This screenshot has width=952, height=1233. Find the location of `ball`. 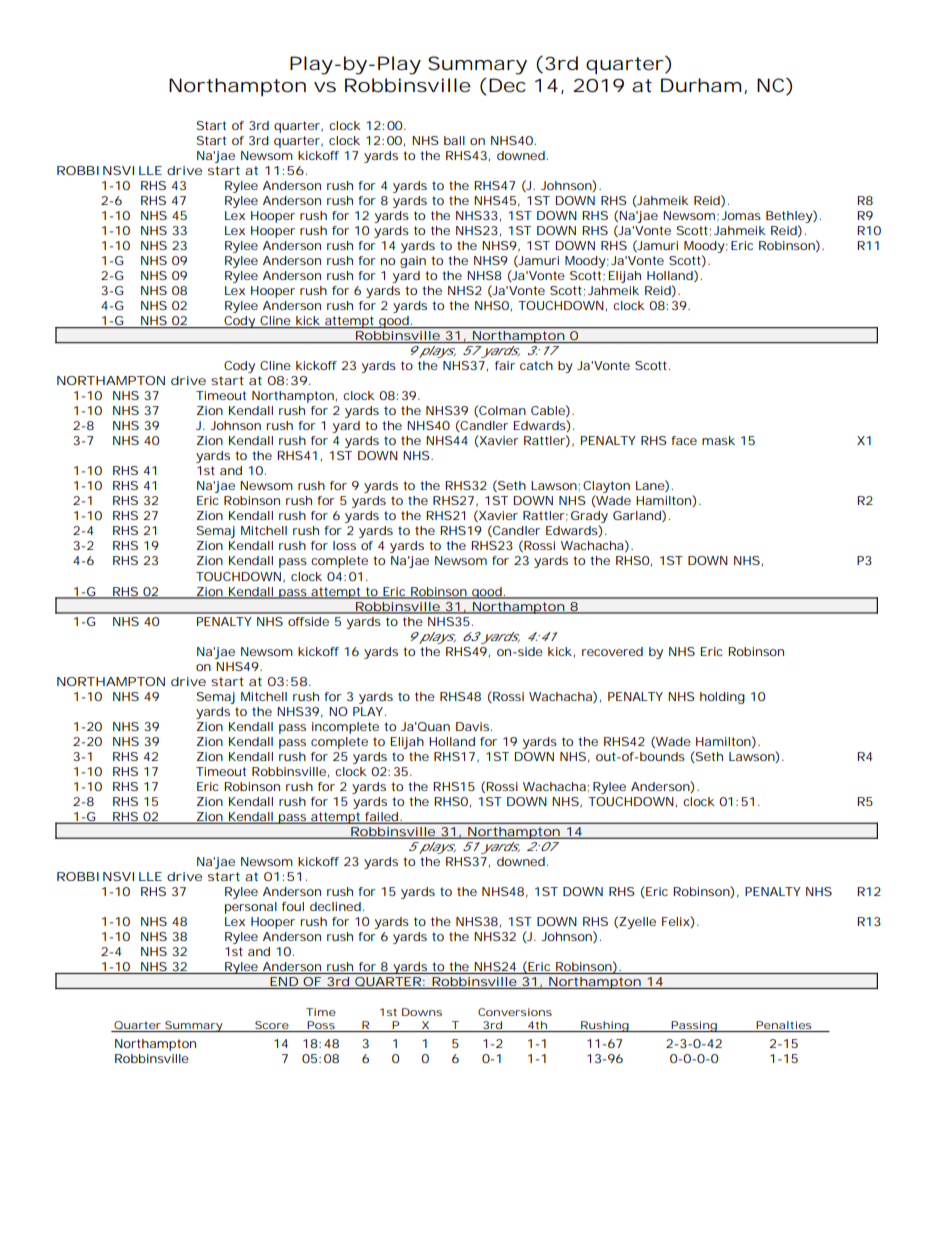

ball is located at coordinates (454, 140).
